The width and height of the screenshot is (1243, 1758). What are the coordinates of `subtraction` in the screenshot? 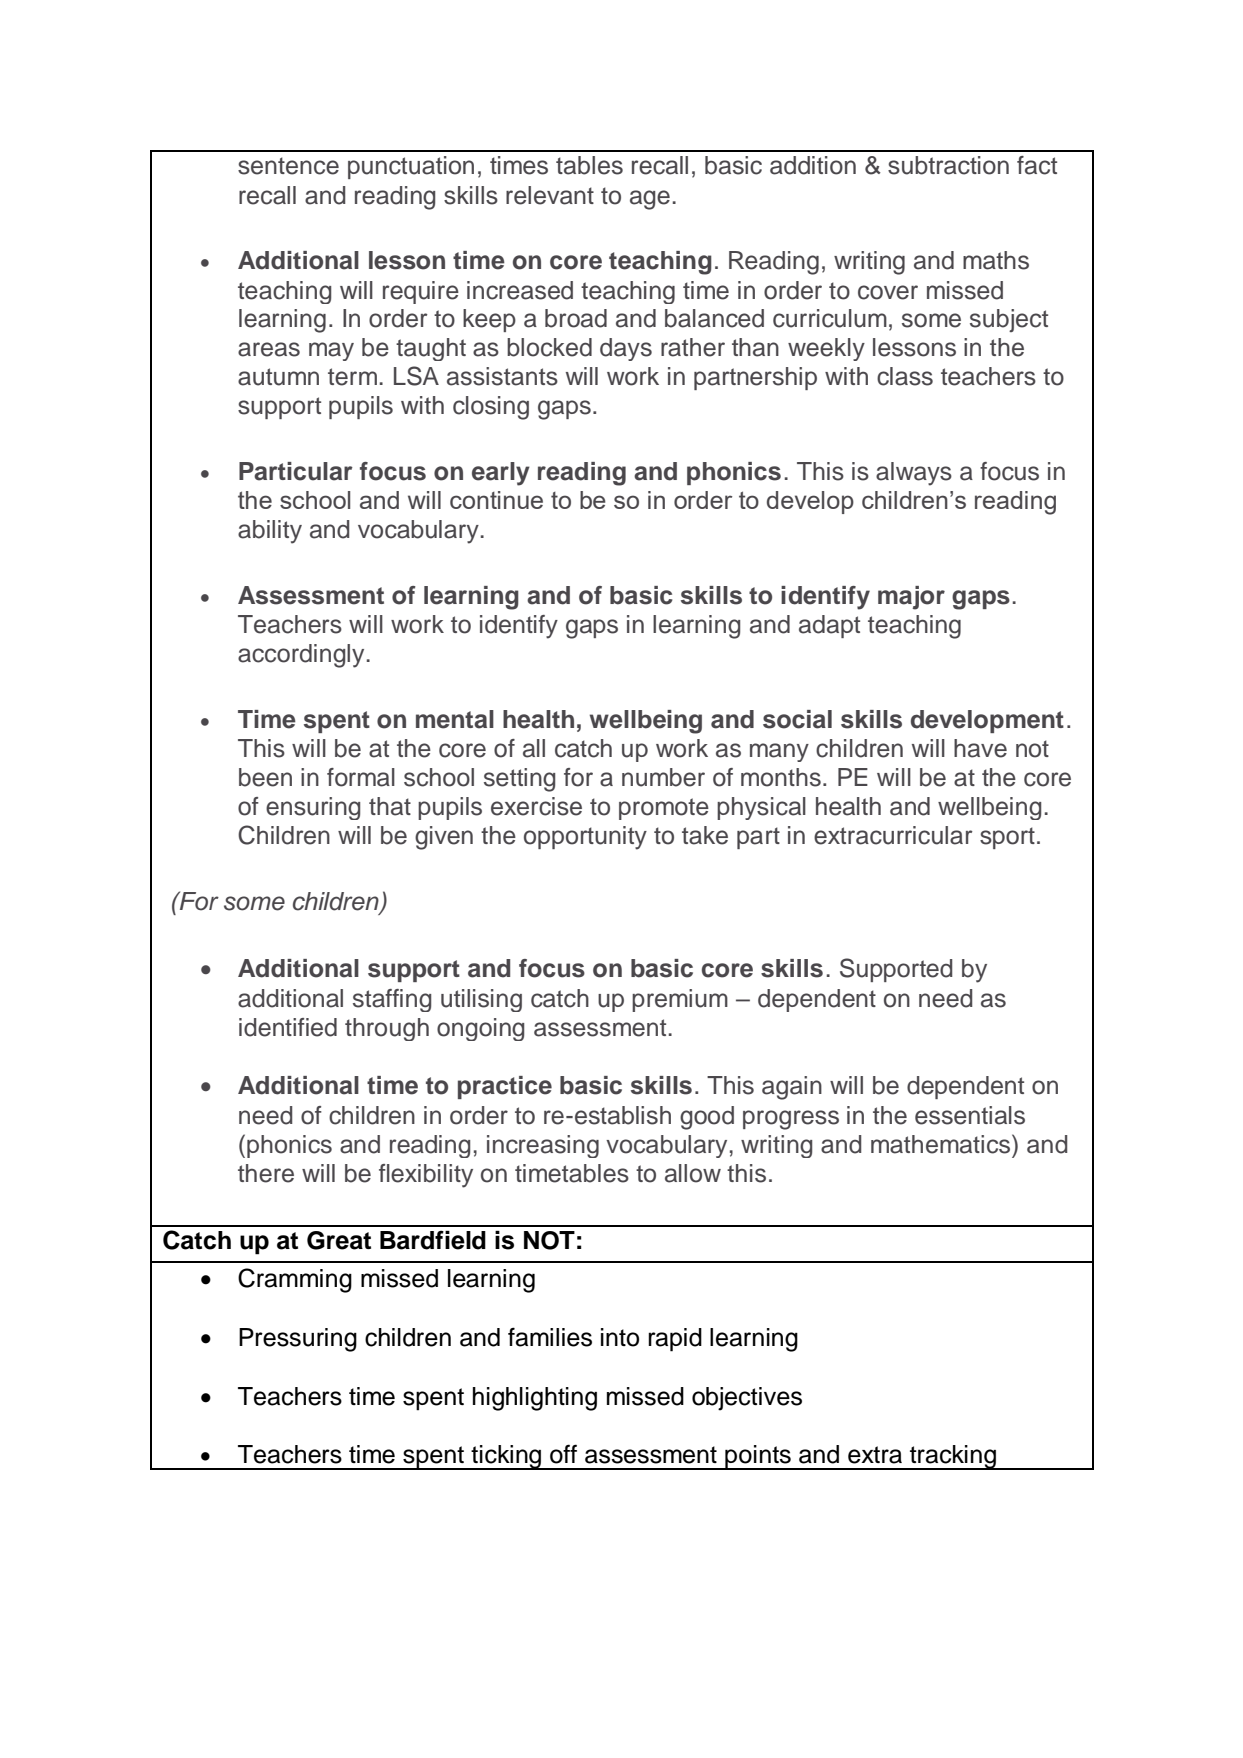 It's located at (948, 165).
